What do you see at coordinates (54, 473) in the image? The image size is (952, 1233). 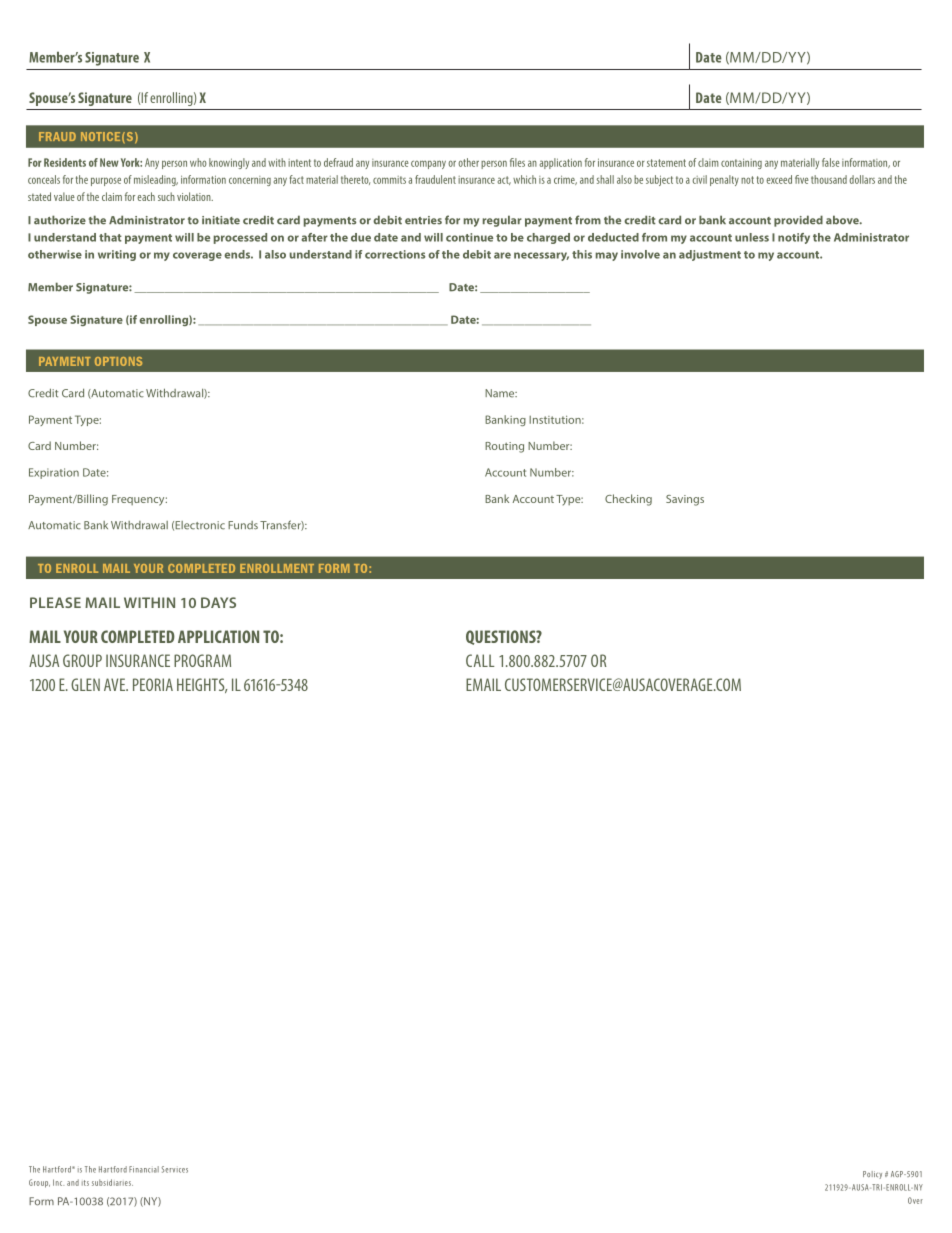 I see `Expiration` at bounding box center [54, 473].
